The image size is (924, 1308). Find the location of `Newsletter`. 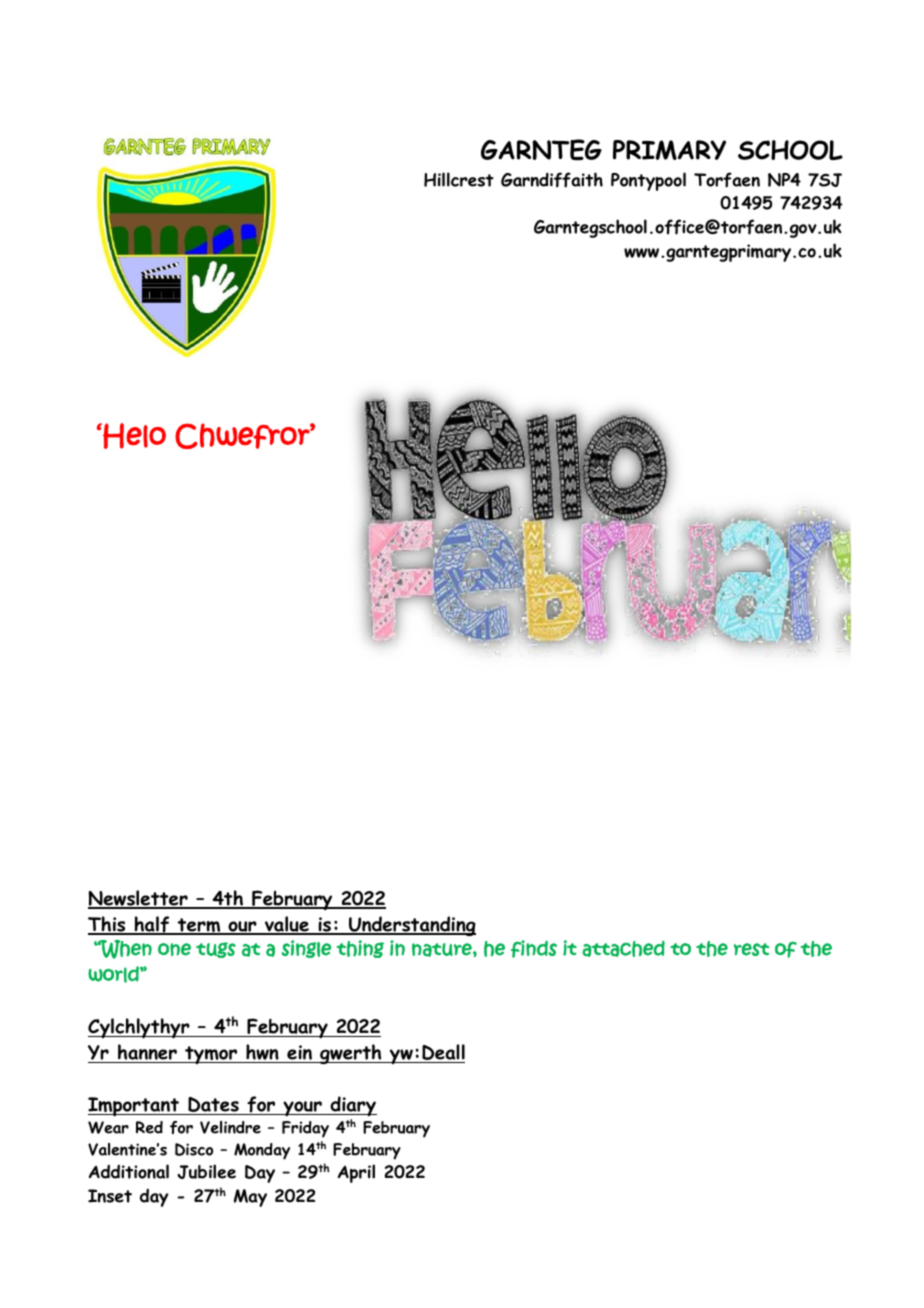

Newsletter is located at coordinates (139, 899).
